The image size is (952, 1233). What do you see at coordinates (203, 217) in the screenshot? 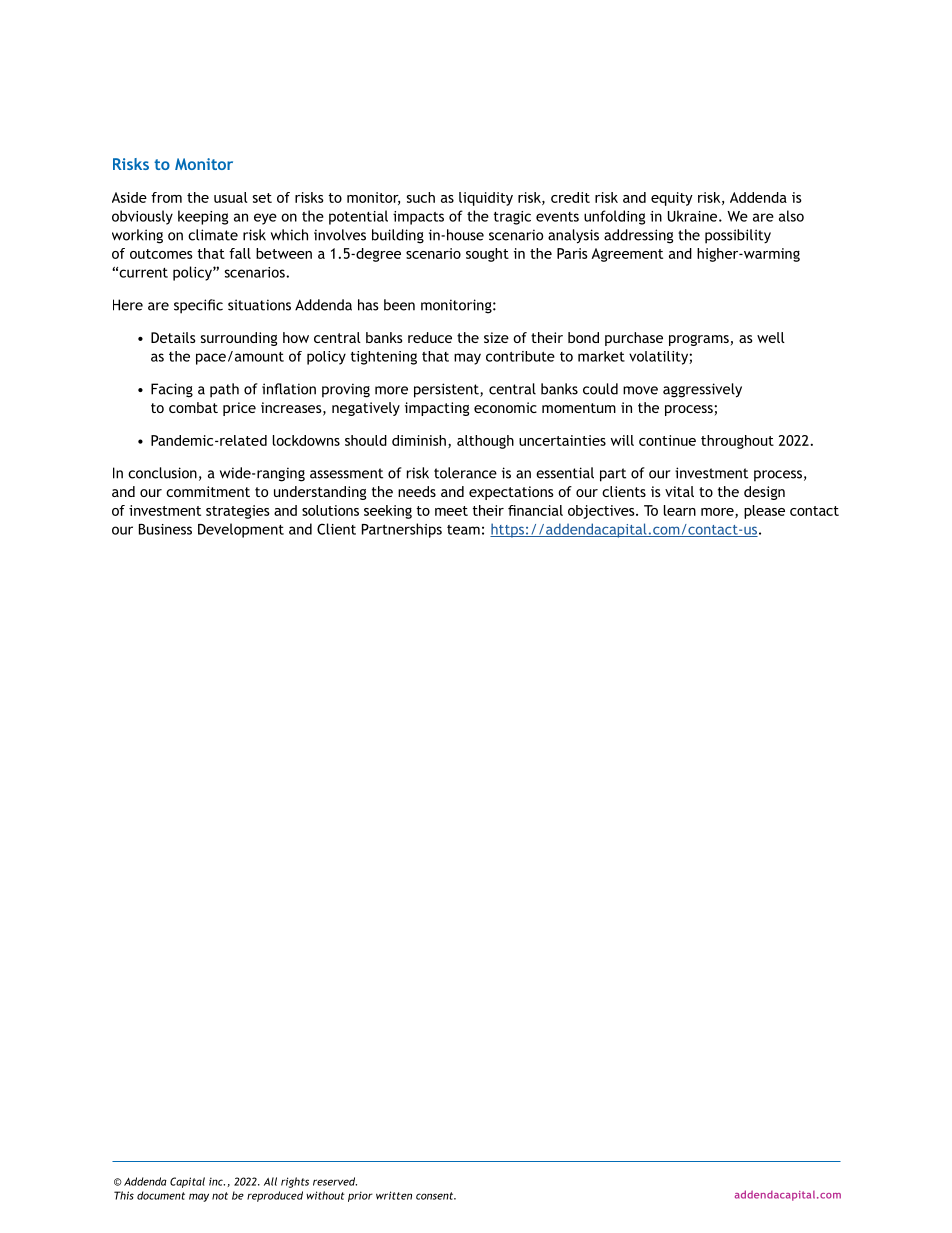
I see `keeping` at bounding box center [203, 217].
